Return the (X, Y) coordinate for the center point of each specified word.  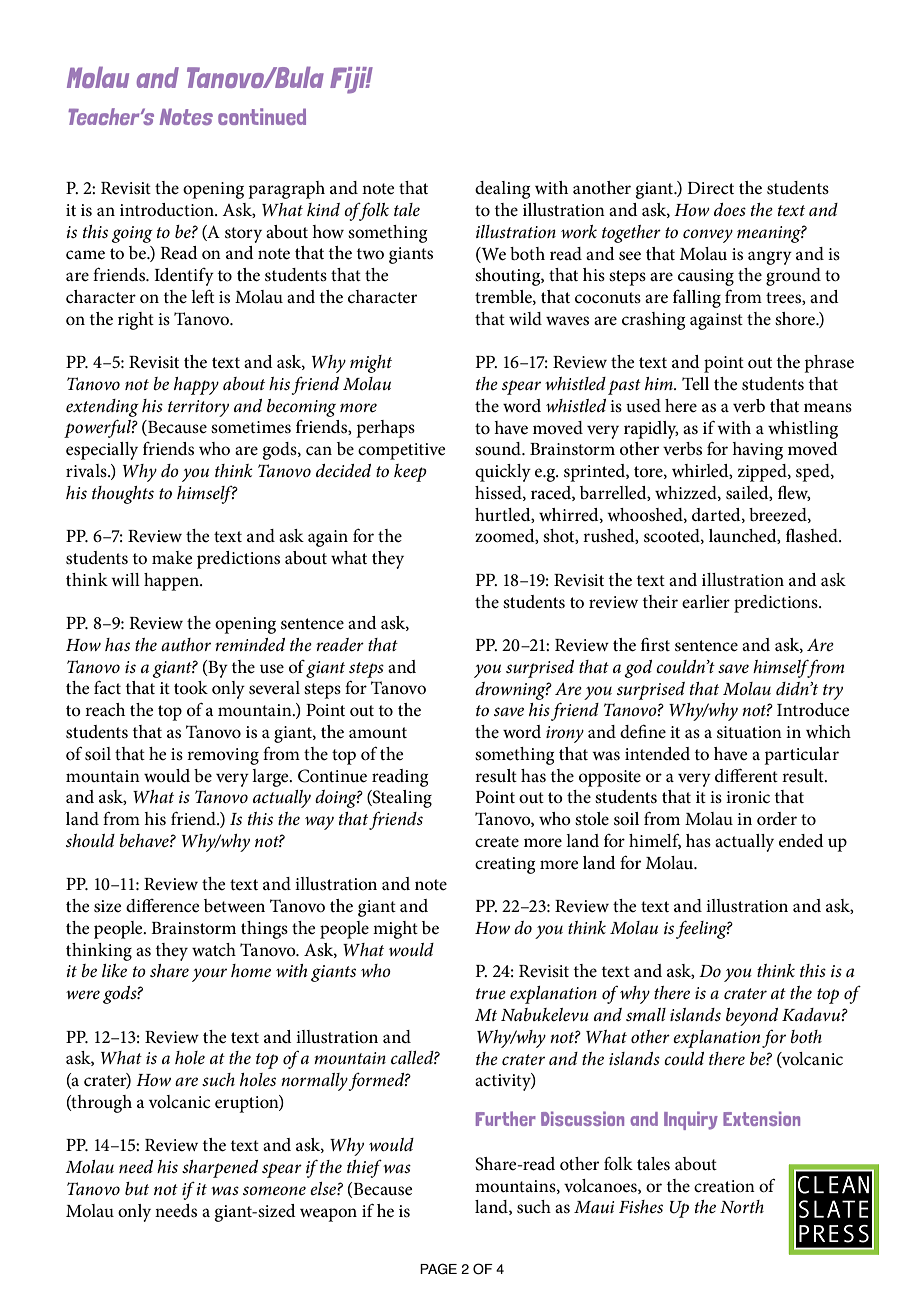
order (777, 818)
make (172, 557)
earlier (706, 601)
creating (505, 865)
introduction (168, 210)
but (137, 1188)
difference (163, 905)
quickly (503, 473)
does (730, 210)
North (742, 1206)
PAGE (438, 1269)
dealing (502, 190)
